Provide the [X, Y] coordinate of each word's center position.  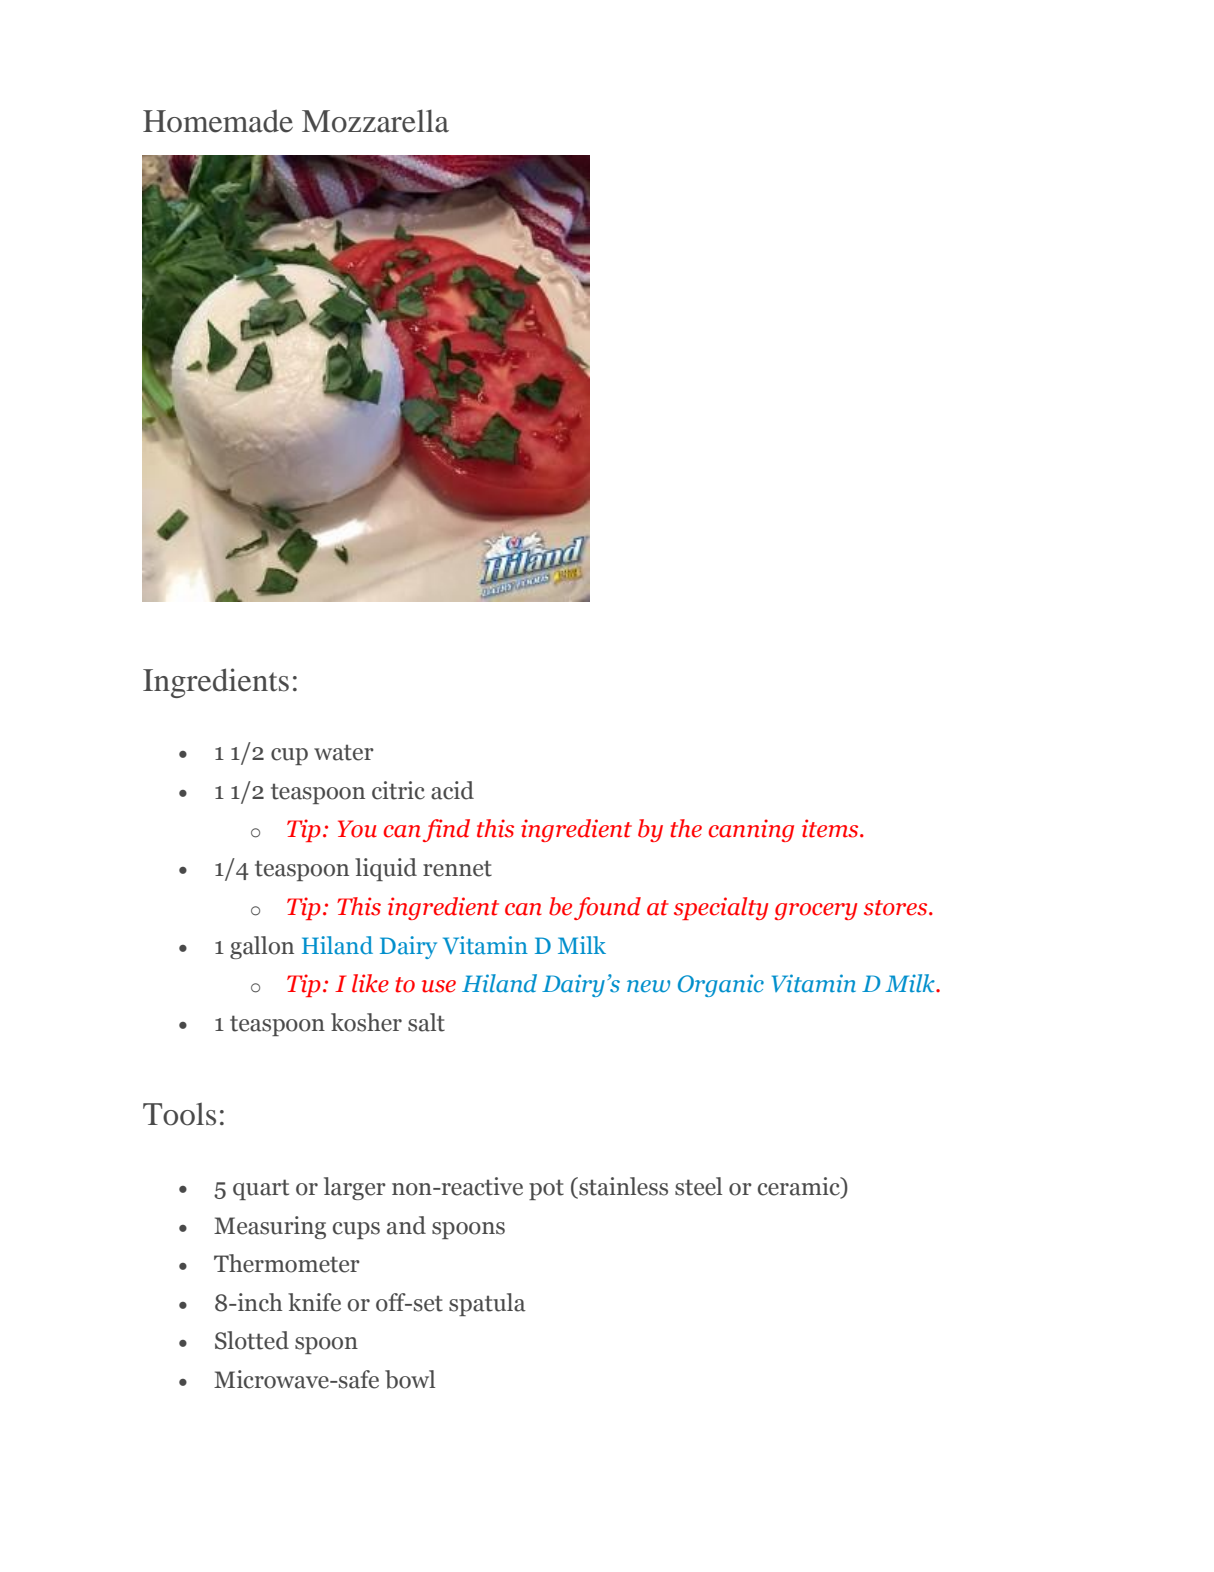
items [831, 828]
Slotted [252, 1340]
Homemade [218, 121]
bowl [410, 1379]
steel [698, 1186]
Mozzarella [375, 121]
